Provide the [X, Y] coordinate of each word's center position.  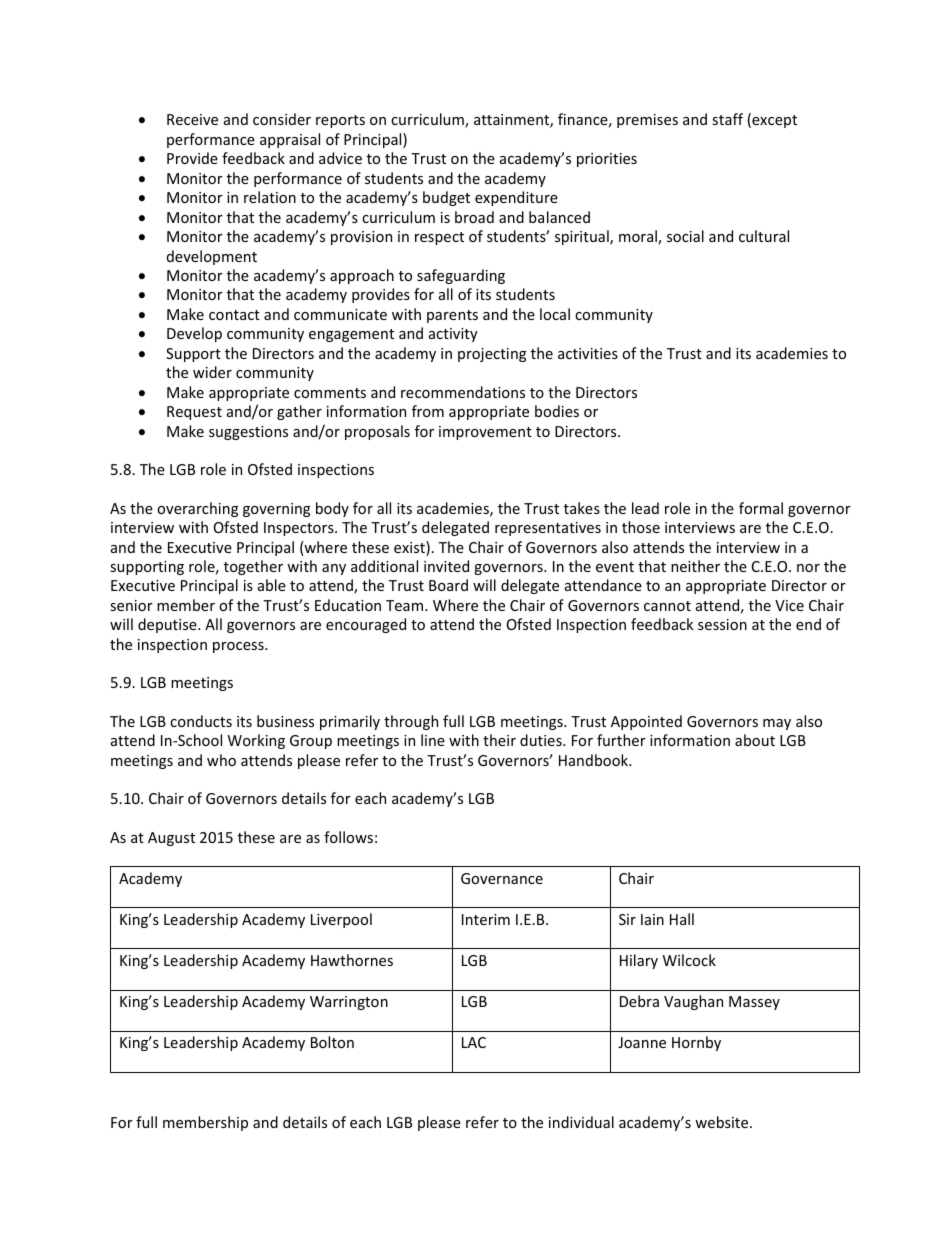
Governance [502, 878]
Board [448, 585]
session [722, 624]
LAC [474, 1042]
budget [446, 198]
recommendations [463, 392]
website [723, 1122]
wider [212, 372]
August [171, 839]
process [239, 647]
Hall [682, 919]
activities [588, 353]
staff [727, 119]
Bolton [332, 1042]
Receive [192, 119]
